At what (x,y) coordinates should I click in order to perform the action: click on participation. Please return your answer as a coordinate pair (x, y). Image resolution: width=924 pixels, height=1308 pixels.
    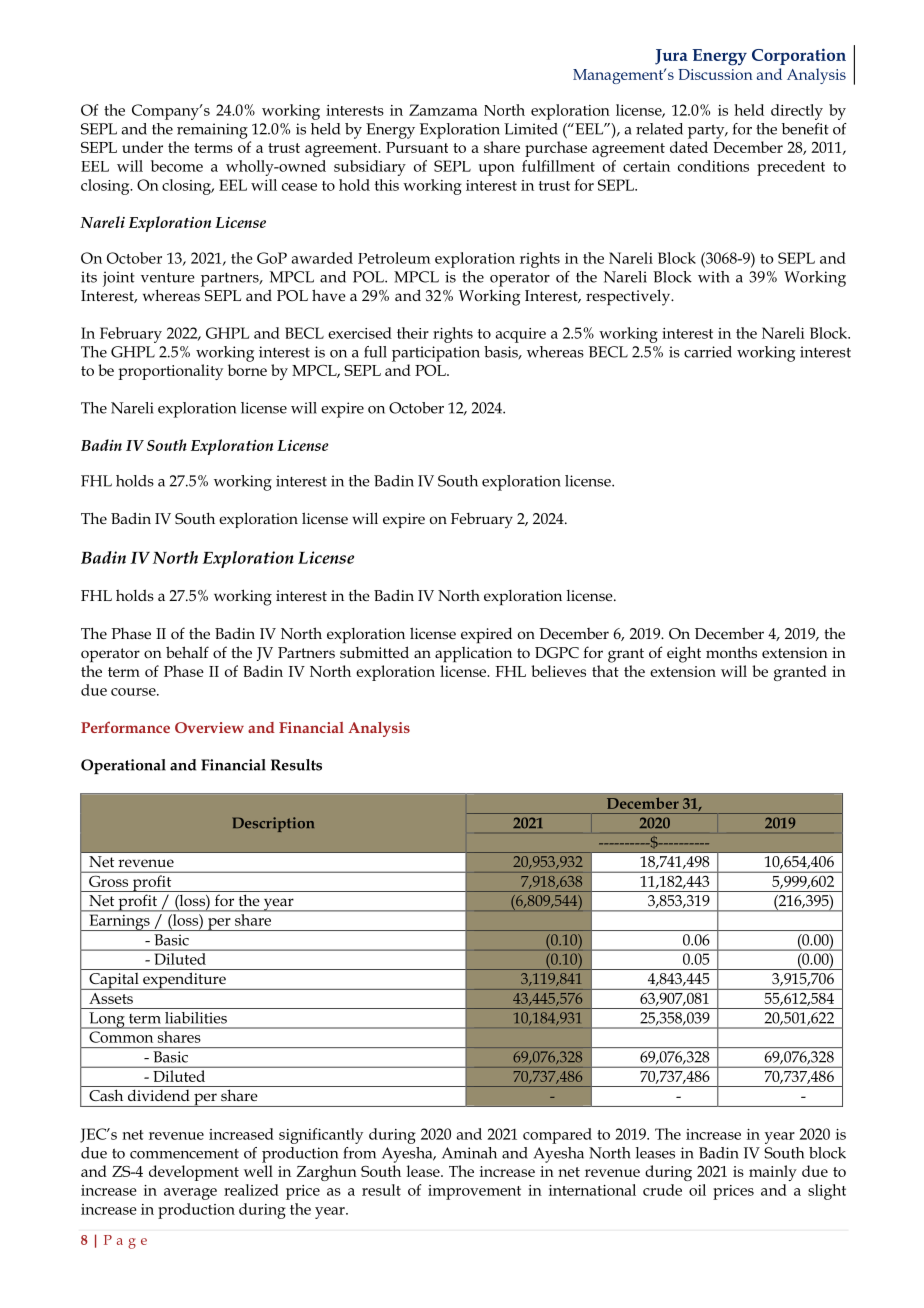
    Looking at the image, I should click on (436, 354).
